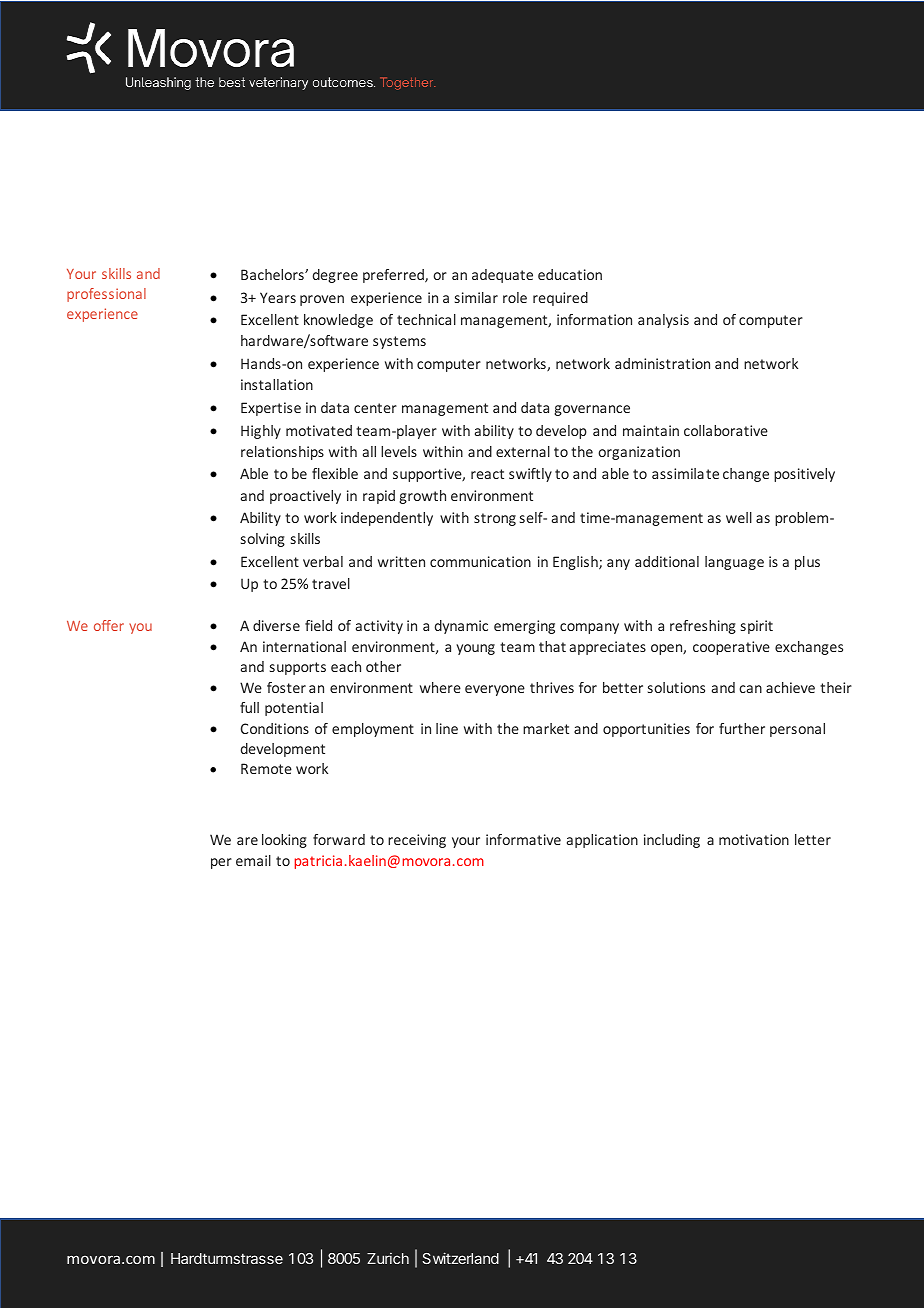 This document has width=924, height=1308. What do you see at coordinates (278, 297) in the document?
I see `Years` at bounding box center [278, 297].
